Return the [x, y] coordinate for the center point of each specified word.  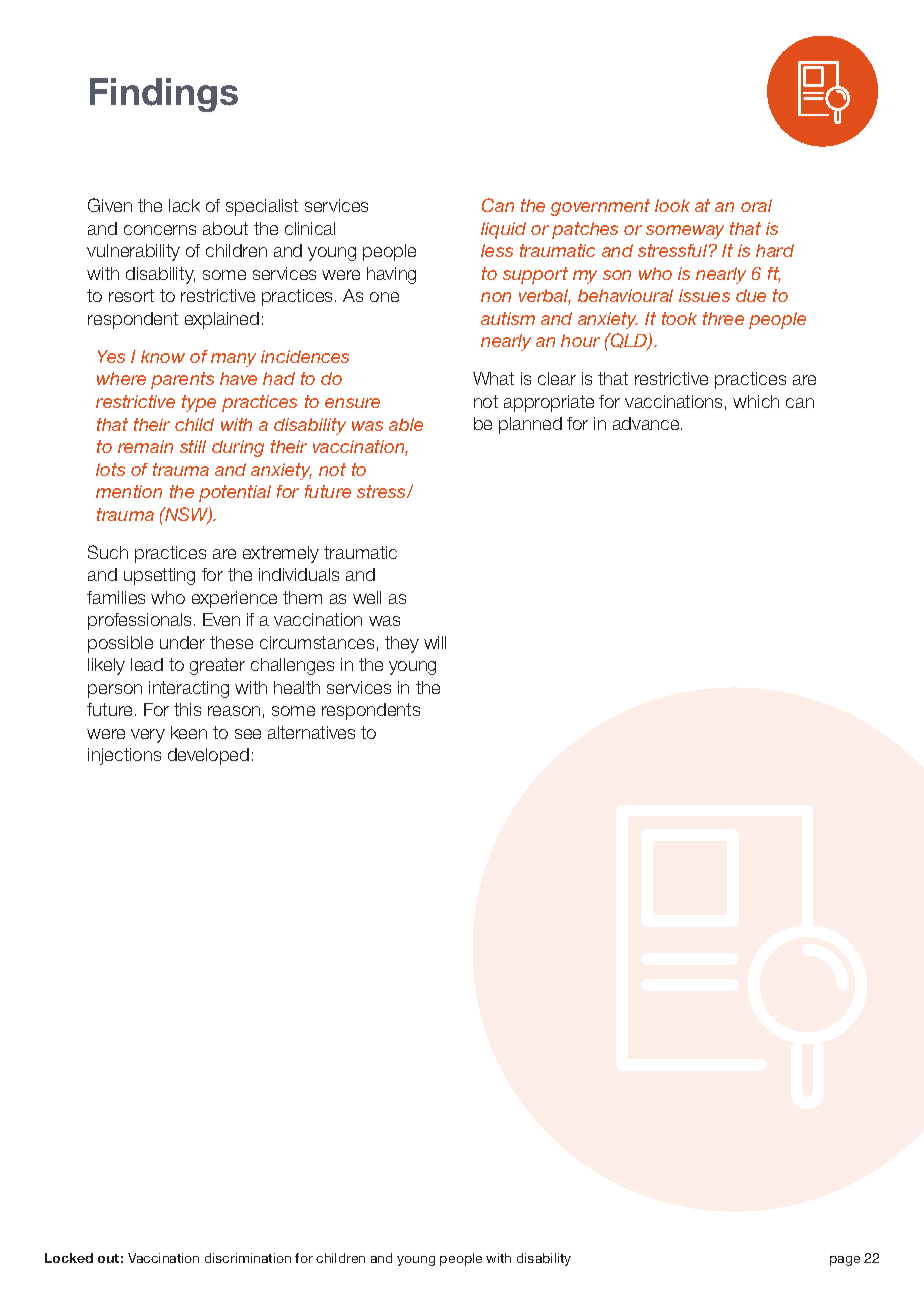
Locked [69, 1258]
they [402, 644]
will [435, 642]
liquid [503, 230]
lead [147, 664]
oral [756, 205]
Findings [164, 95]
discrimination [248, 1258]
